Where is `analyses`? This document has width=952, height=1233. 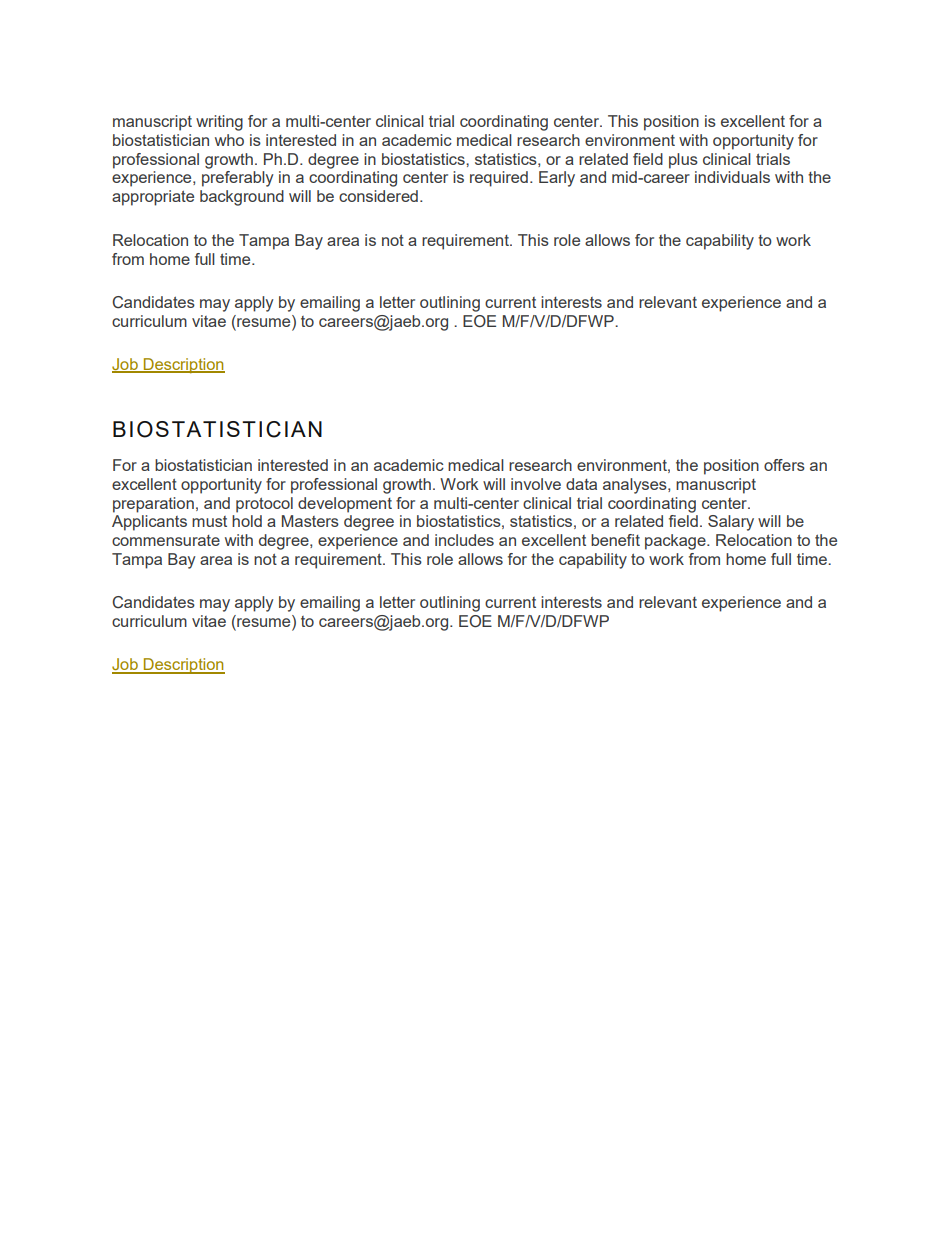 analyses is located at coordinates (636, 486).
